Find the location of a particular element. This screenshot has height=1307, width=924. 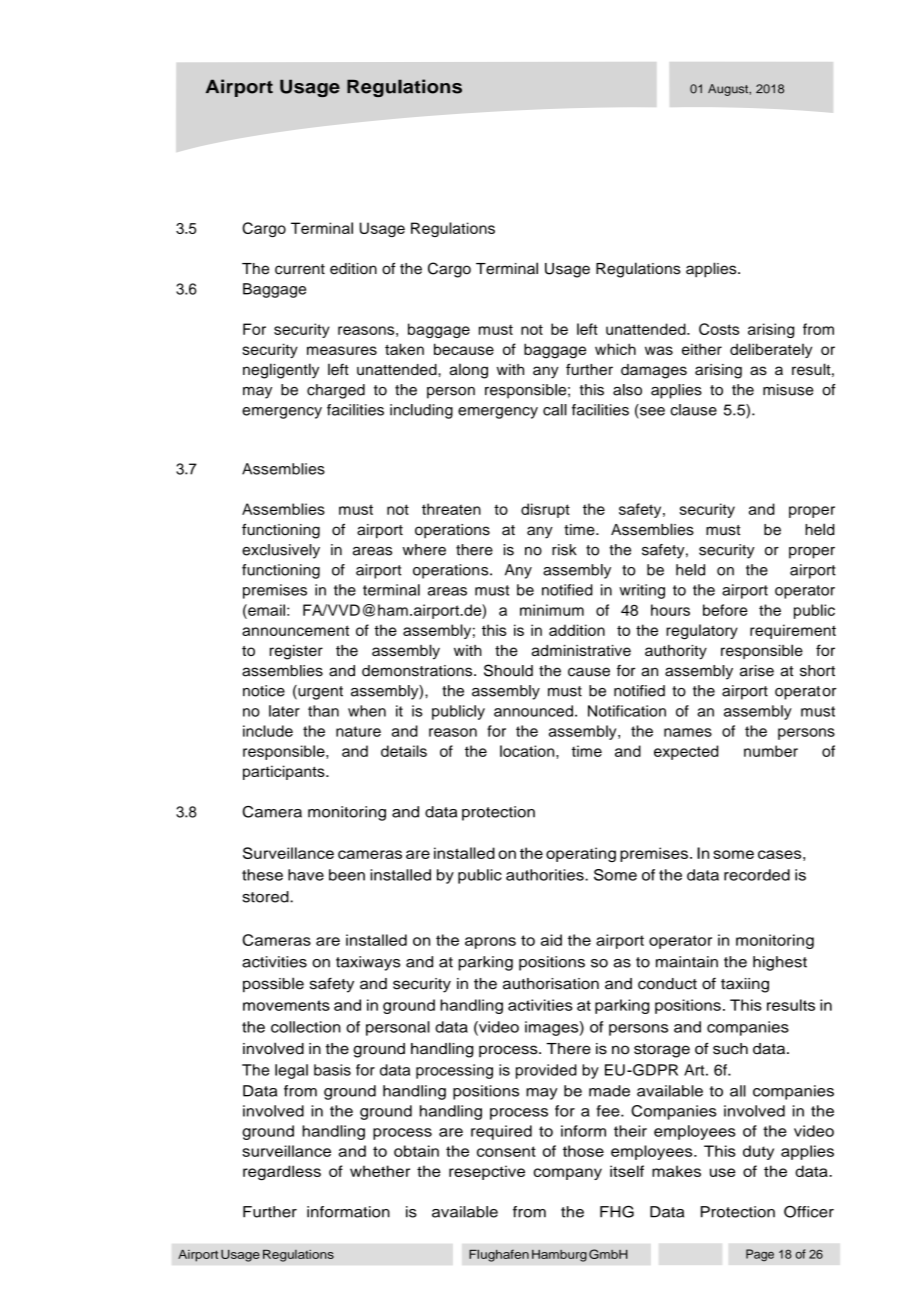

recorded is located at coordinates (757, 875).
